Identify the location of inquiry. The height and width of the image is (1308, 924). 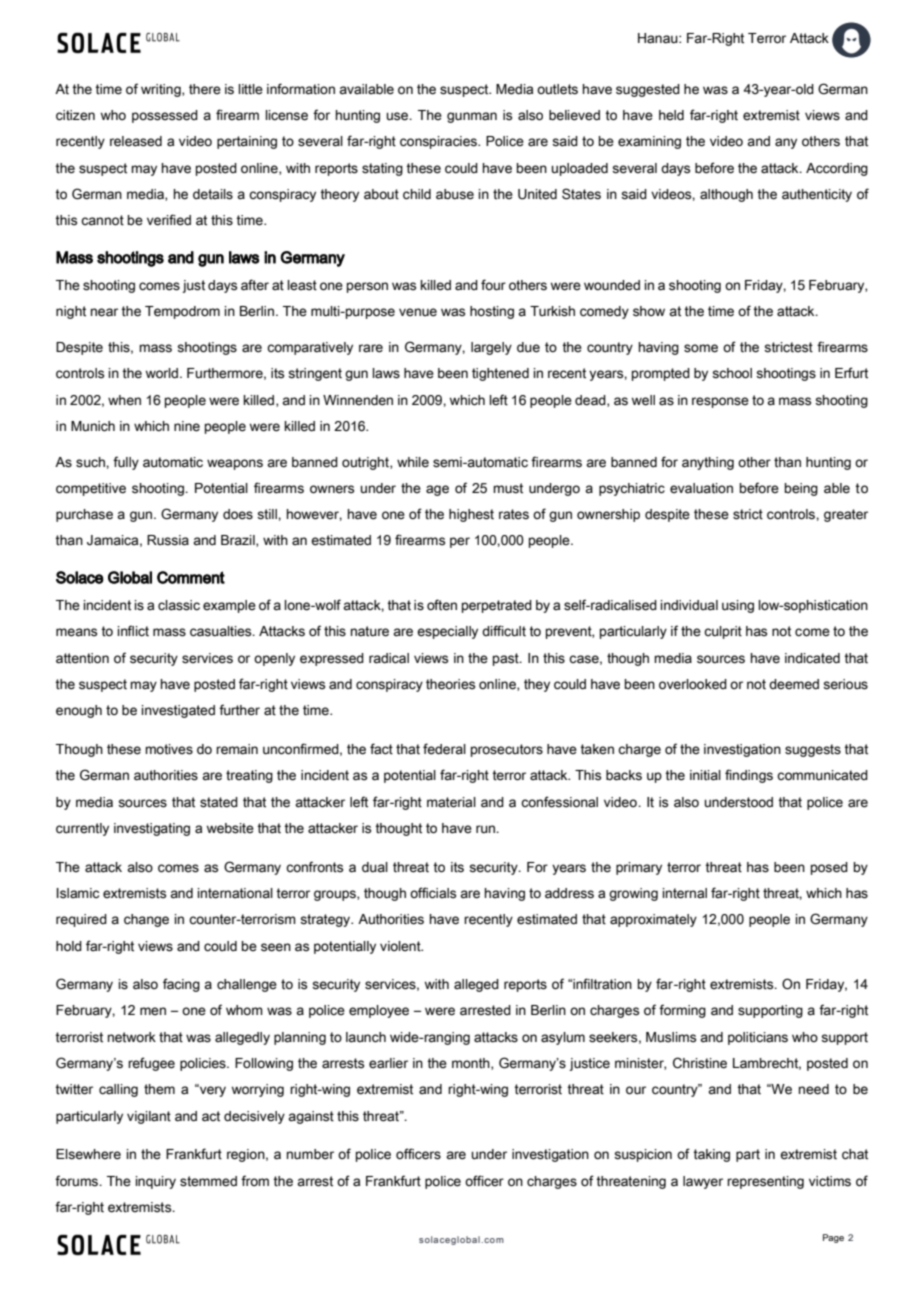
(156, 1182).
